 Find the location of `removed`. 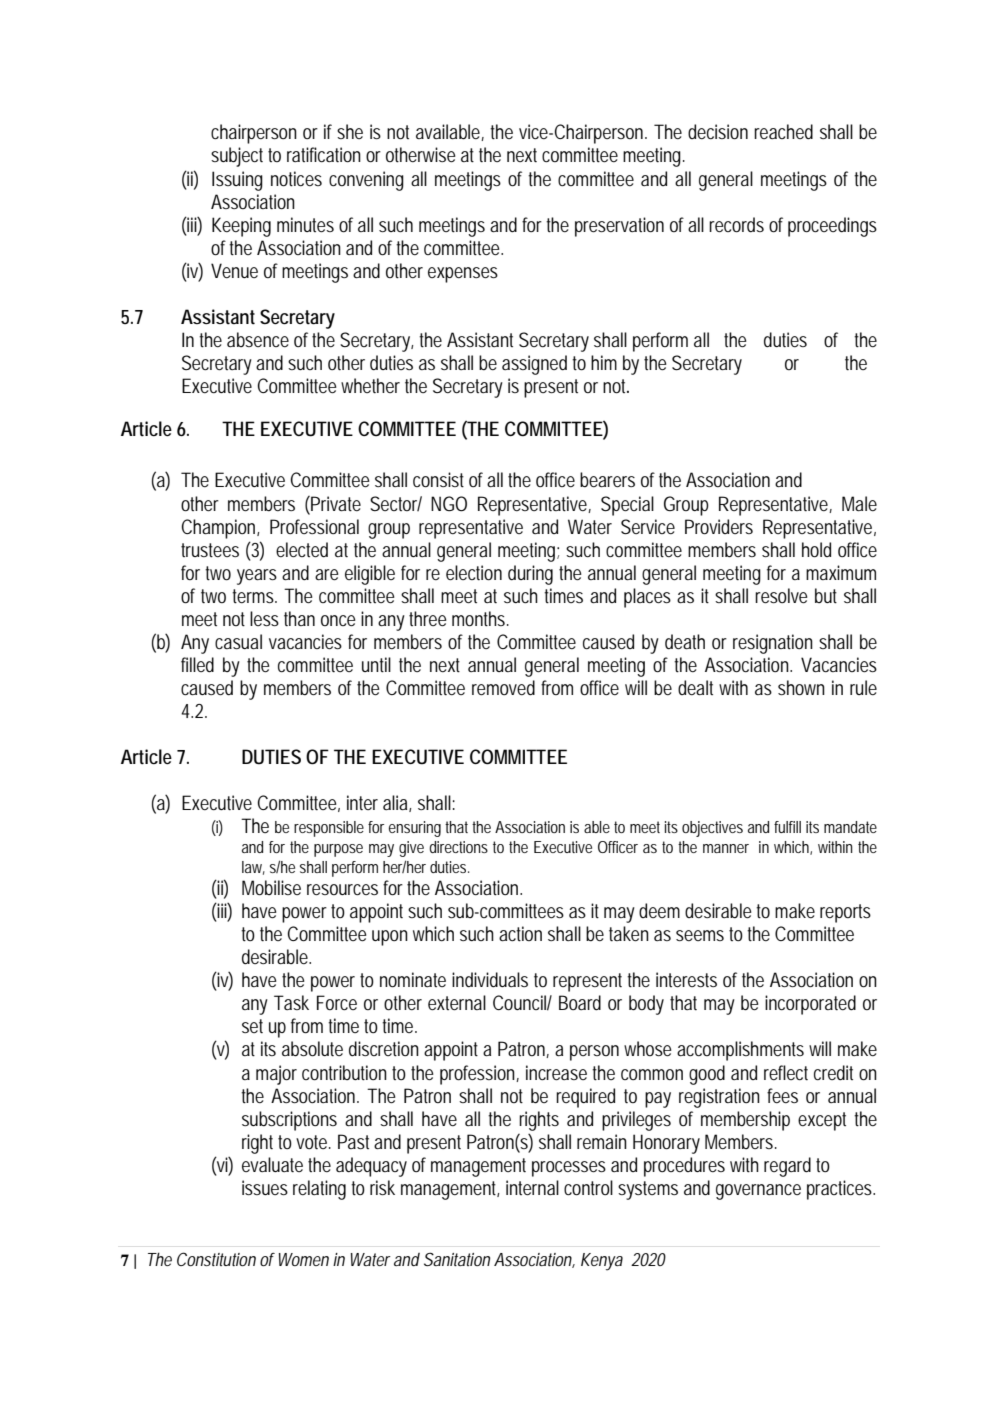

removed is located at coordinates (503, 688).
